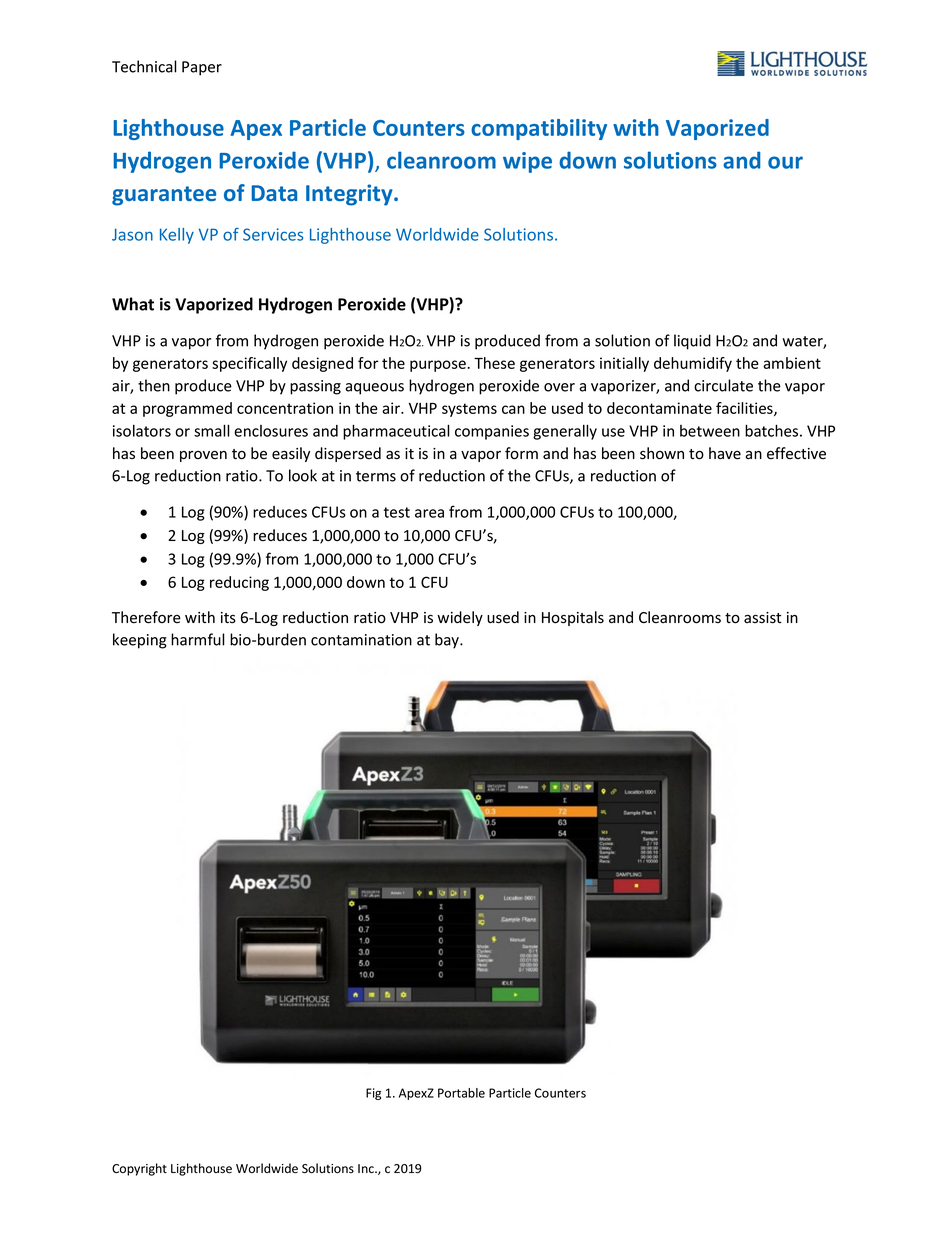  I want to click on Hospitals, so click(573, 618).
